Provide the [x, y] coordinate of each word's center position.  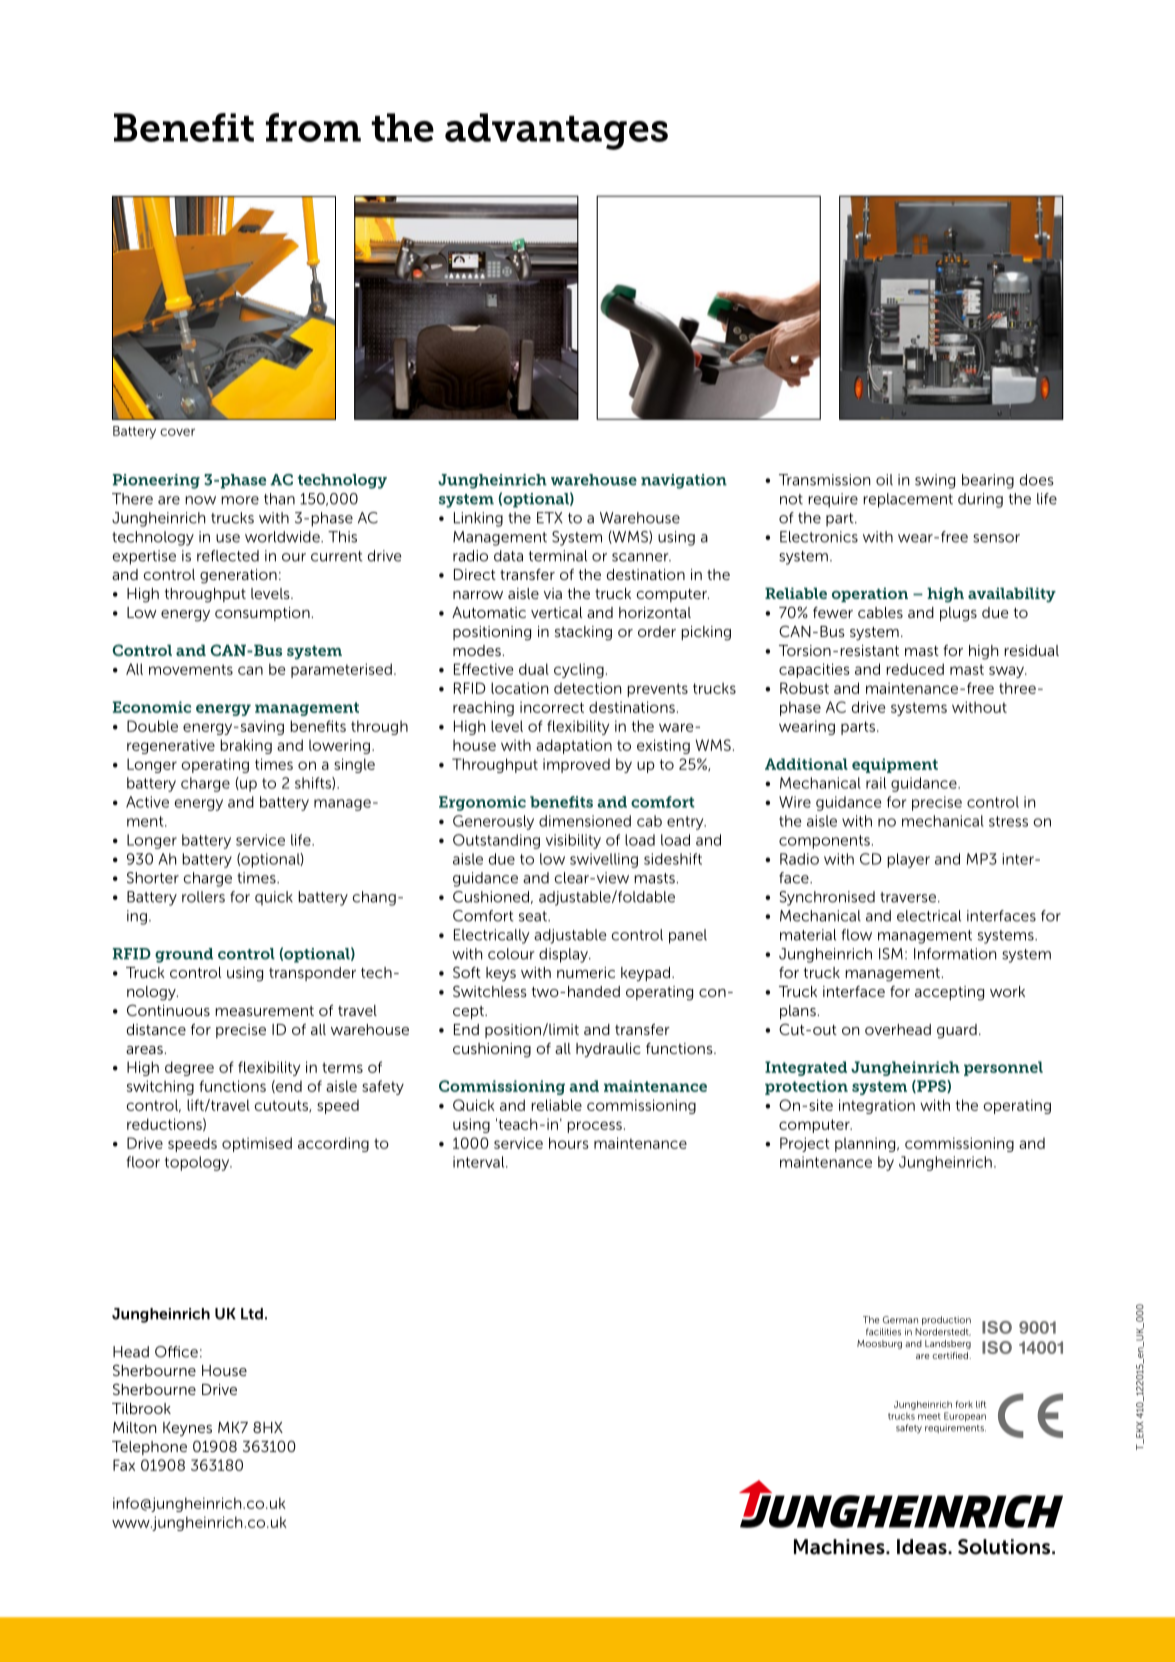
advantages [556, 131]
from [313, 127]
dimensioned [585, 821]
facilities [883, 1332]
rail [876, 783]
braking [246, 746]
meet [929, 1416]
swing [935, 481]
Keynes [187, 1429]
